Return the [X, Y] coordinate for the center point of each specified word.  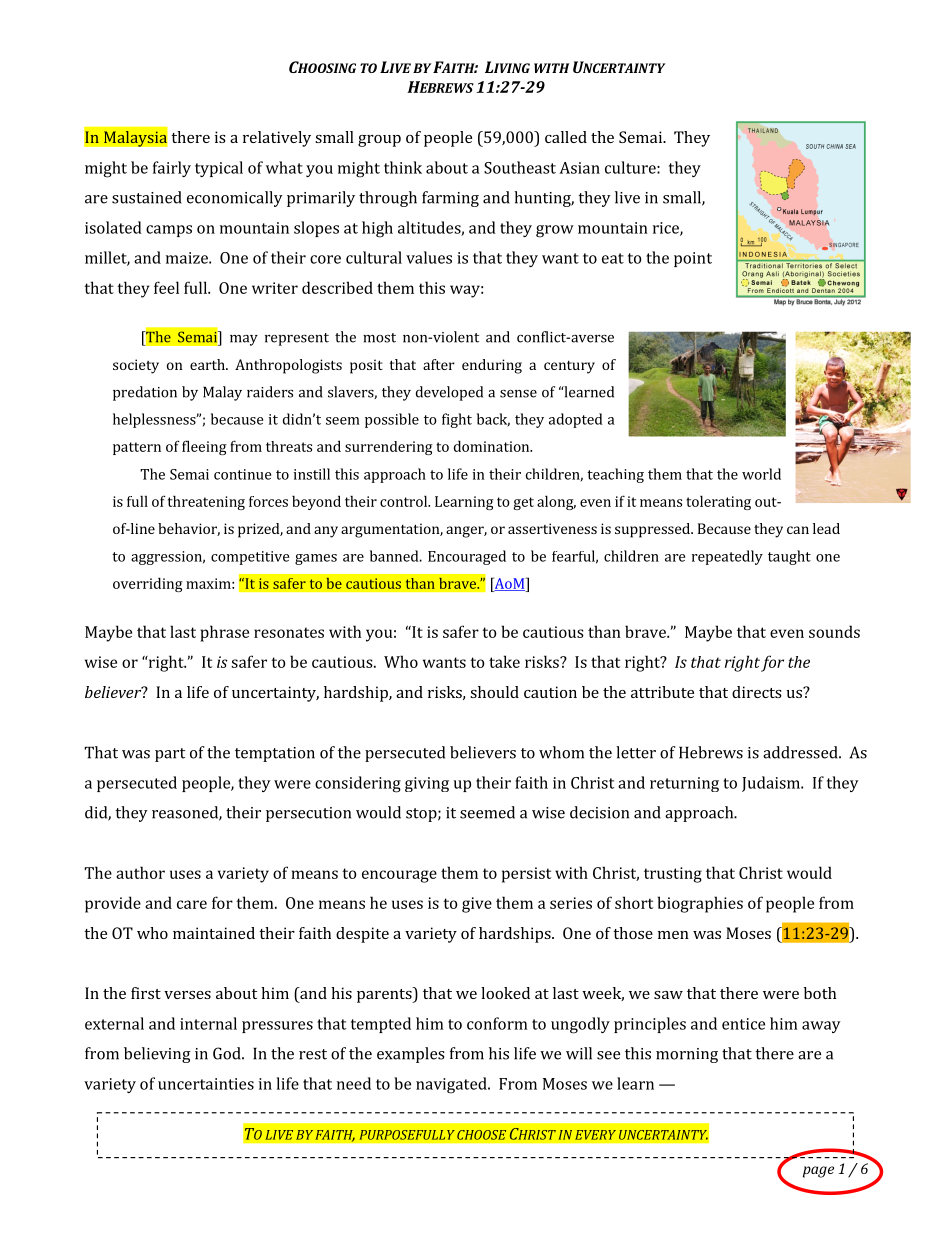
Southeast [520, 167]
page [818, 1172]
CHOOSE [481, 1135]
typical [219, 169]
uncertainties [206, 1084]
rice [667, 229]
